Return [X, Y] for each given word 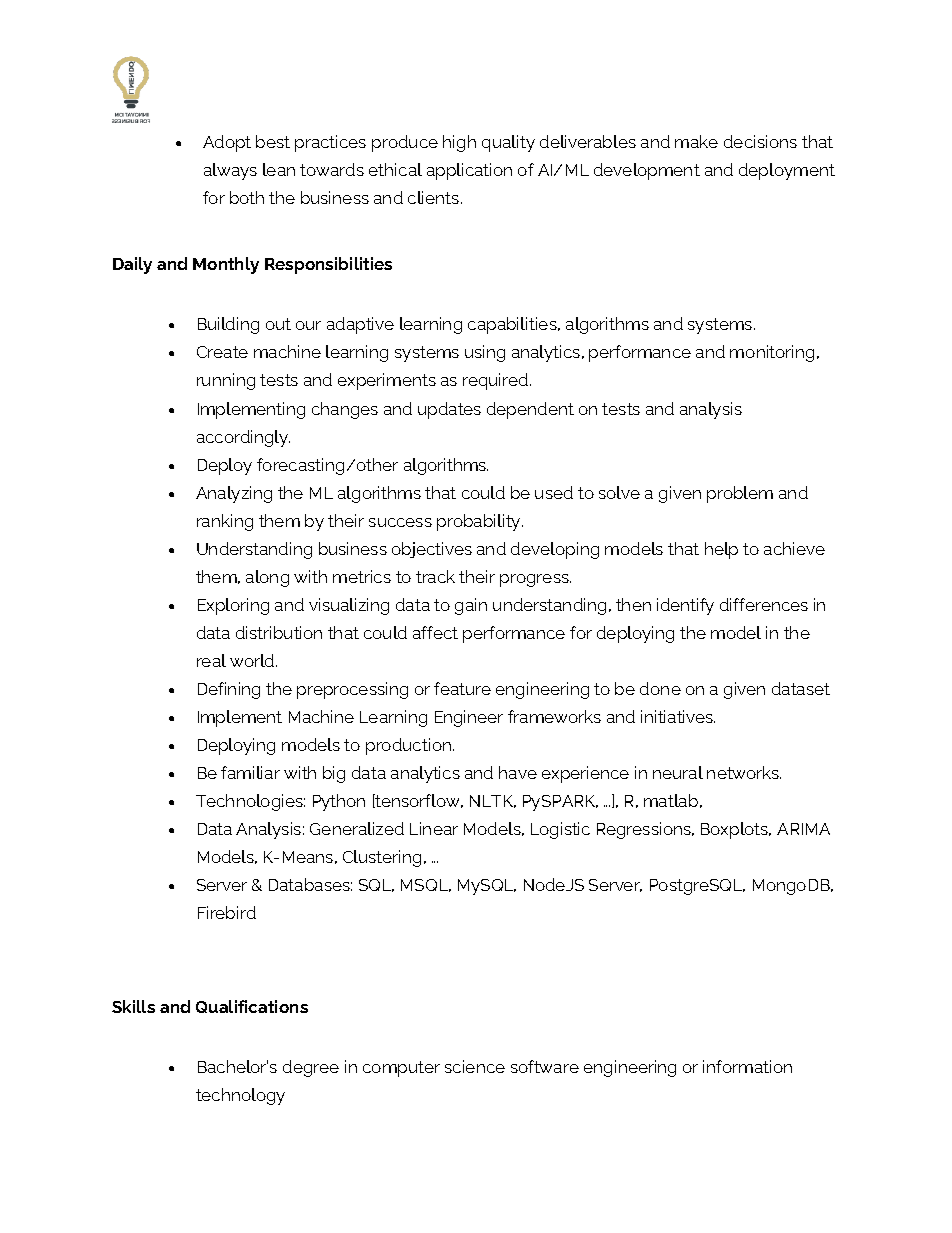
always [230, 171]
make [696, 141]
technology [240, 1096]
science [475, 1066]
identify [685, 606]
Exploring [233, 606]
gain [471, 606]
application [469, 171]
